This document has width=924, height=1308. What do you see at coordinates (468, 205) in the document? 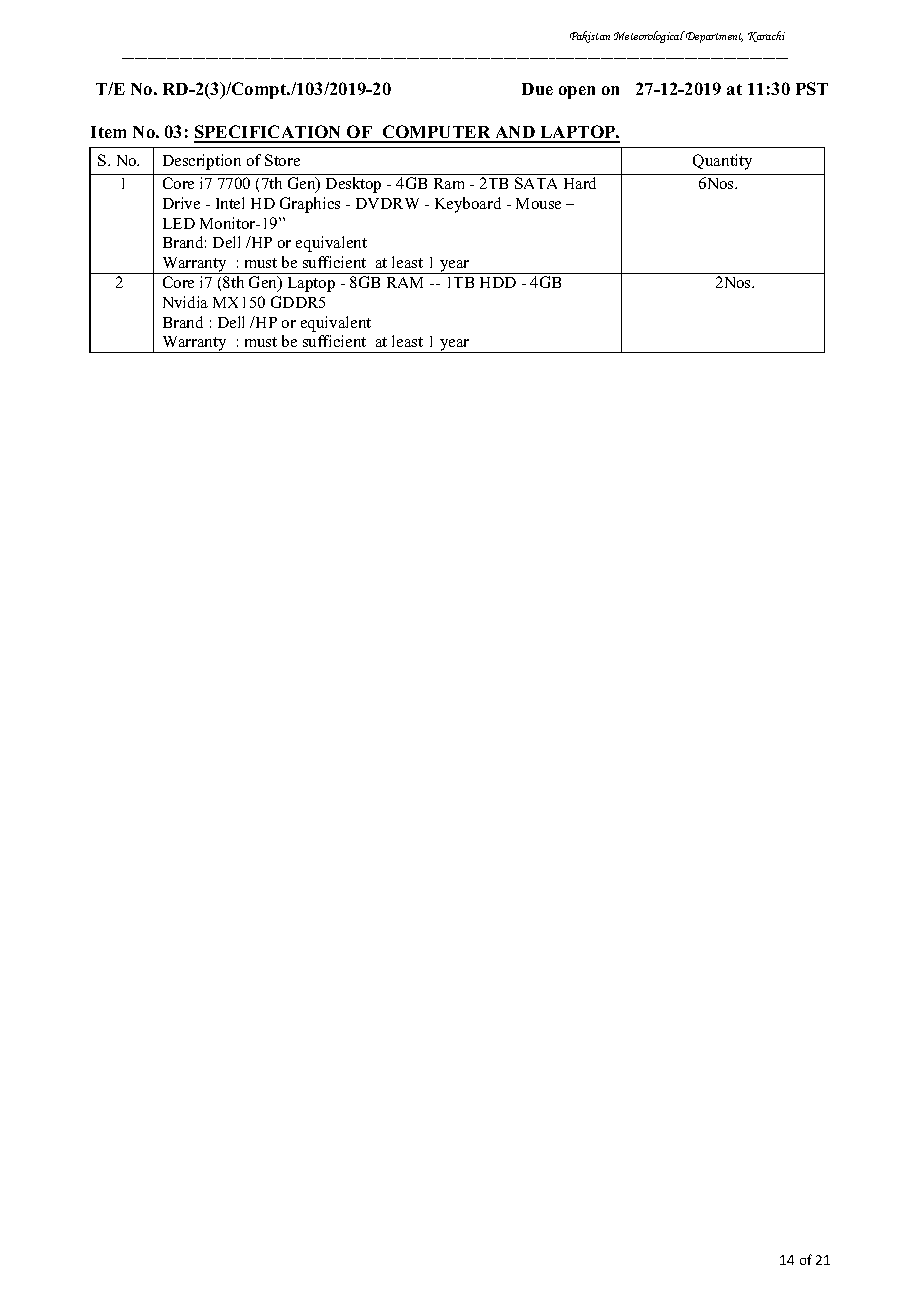
I see `Keyboard` at bounding box center [468, 205].
